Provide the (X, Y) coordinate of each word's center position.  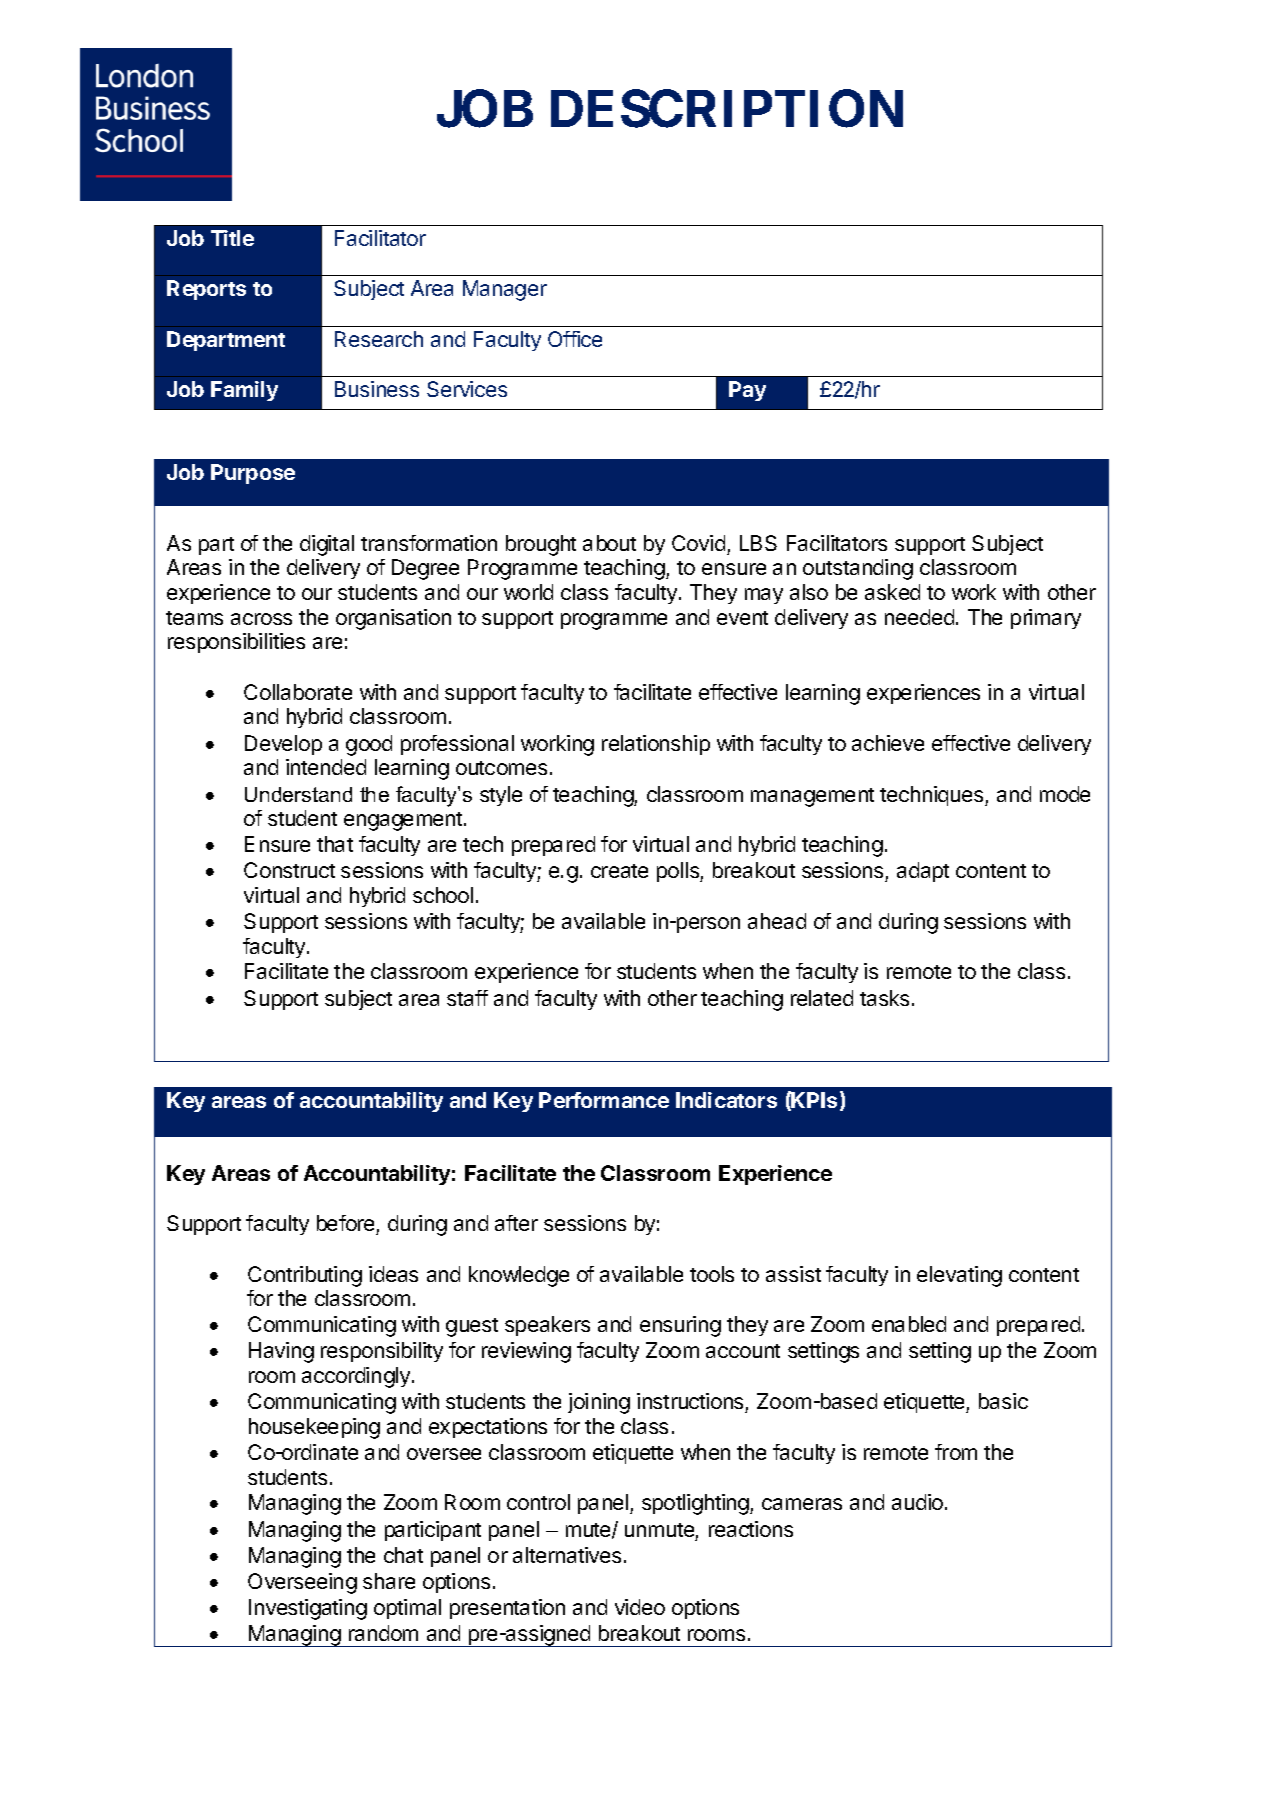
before (345, 1223)
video (640, 1607)
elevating (959, 1276)
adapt (923, 872)
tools (712, 1274)
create (619, 871)
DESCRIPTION (727, 108)
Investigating (308, 1609)
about (609, 543)
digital (327, 545)
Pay (747, 391)
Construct (289, 870)
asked (892, 592)
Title (232, 238)
